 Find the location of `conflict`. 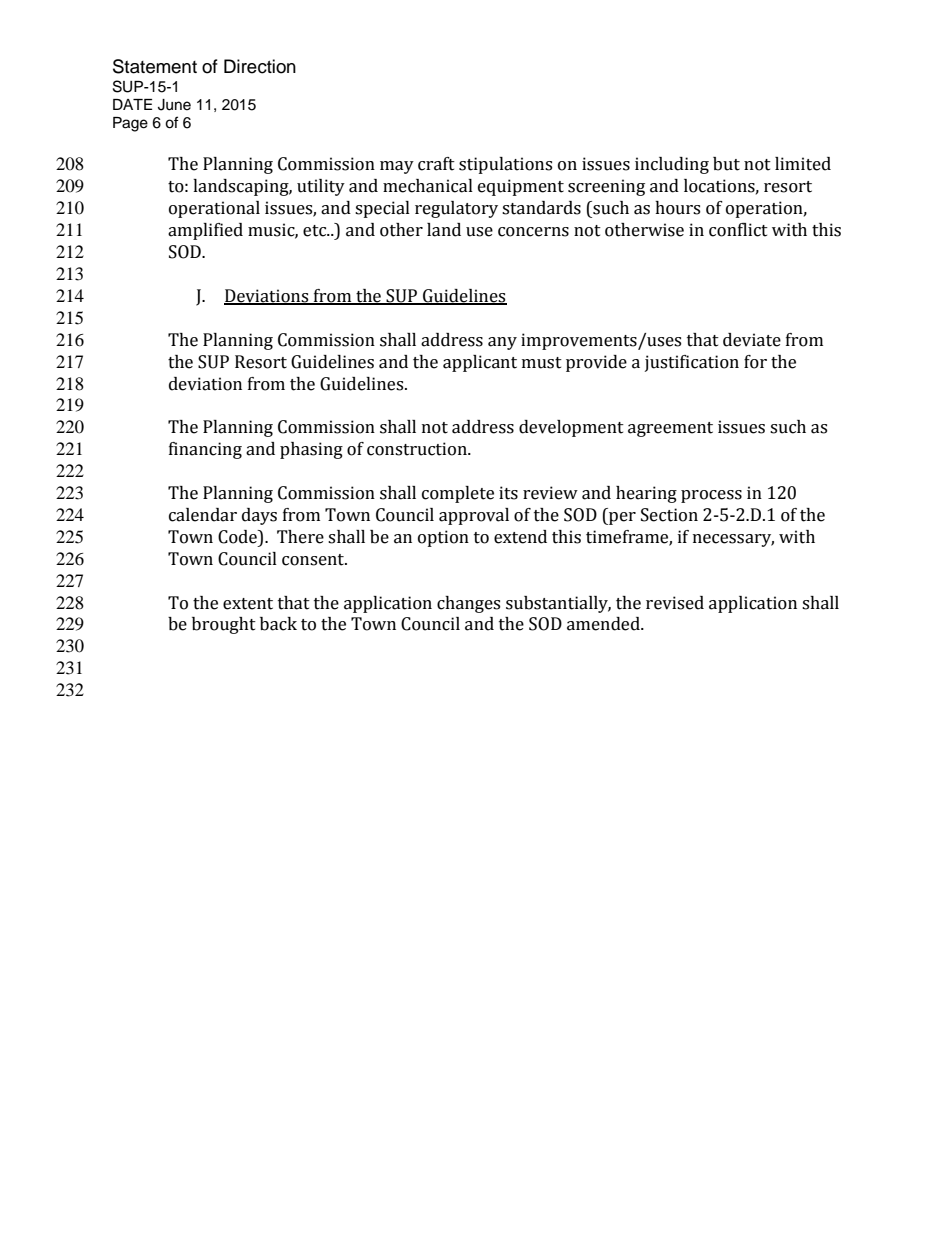

conflict is located at coordinates (738, 230).
